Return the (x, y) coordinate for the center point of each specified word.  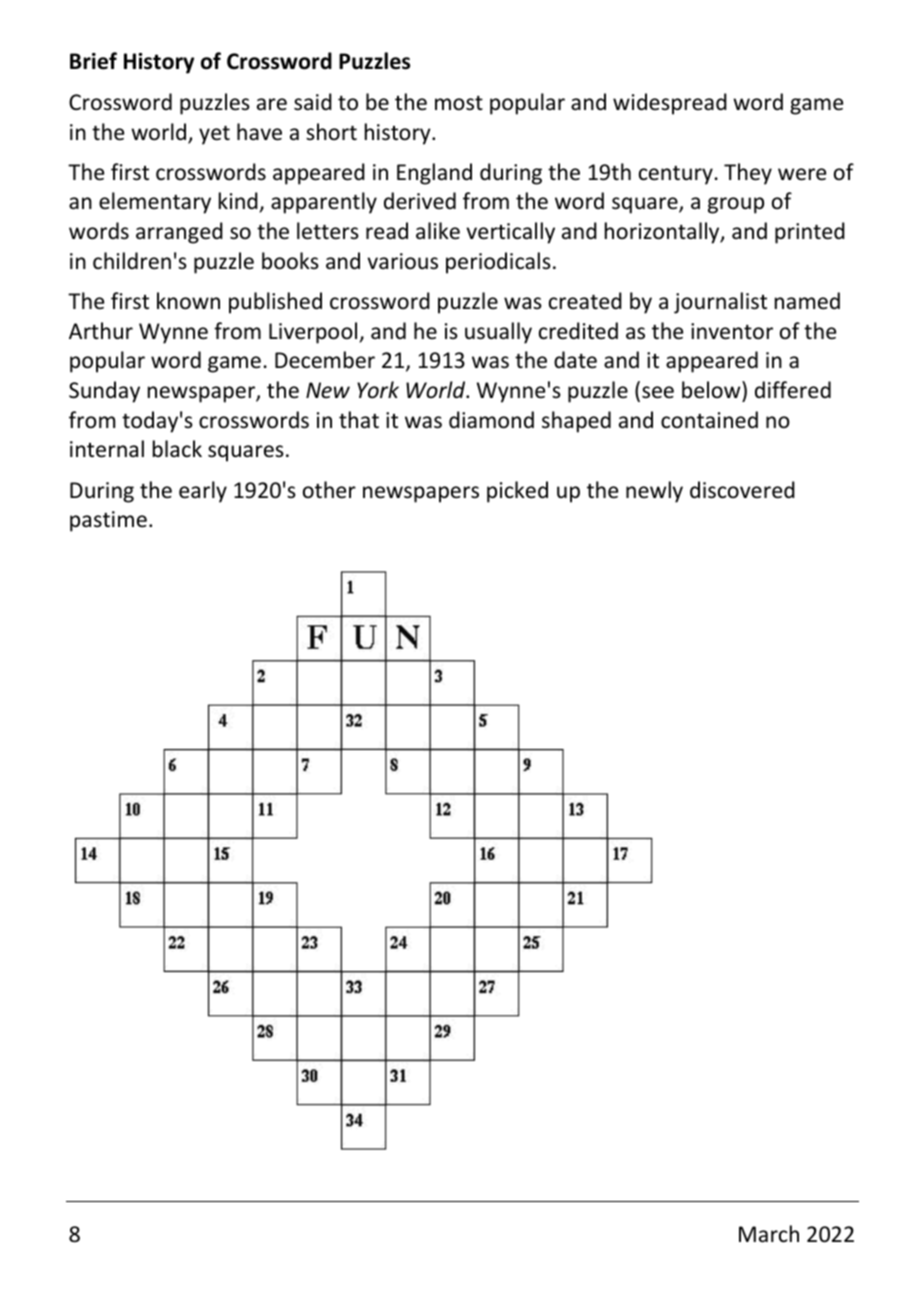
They (748, 174)
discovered (742, 490)
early (203, 492)
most (459, 103)
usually (498, 333)
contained (709, 420)
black (177, 448)
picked (517, 492)
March (769, 1234)
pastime (108, 521)
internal (107, 449)
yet (214, 135)
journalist (720, 303)
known (188, 301)
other (329, 490)
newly (654, 492)
